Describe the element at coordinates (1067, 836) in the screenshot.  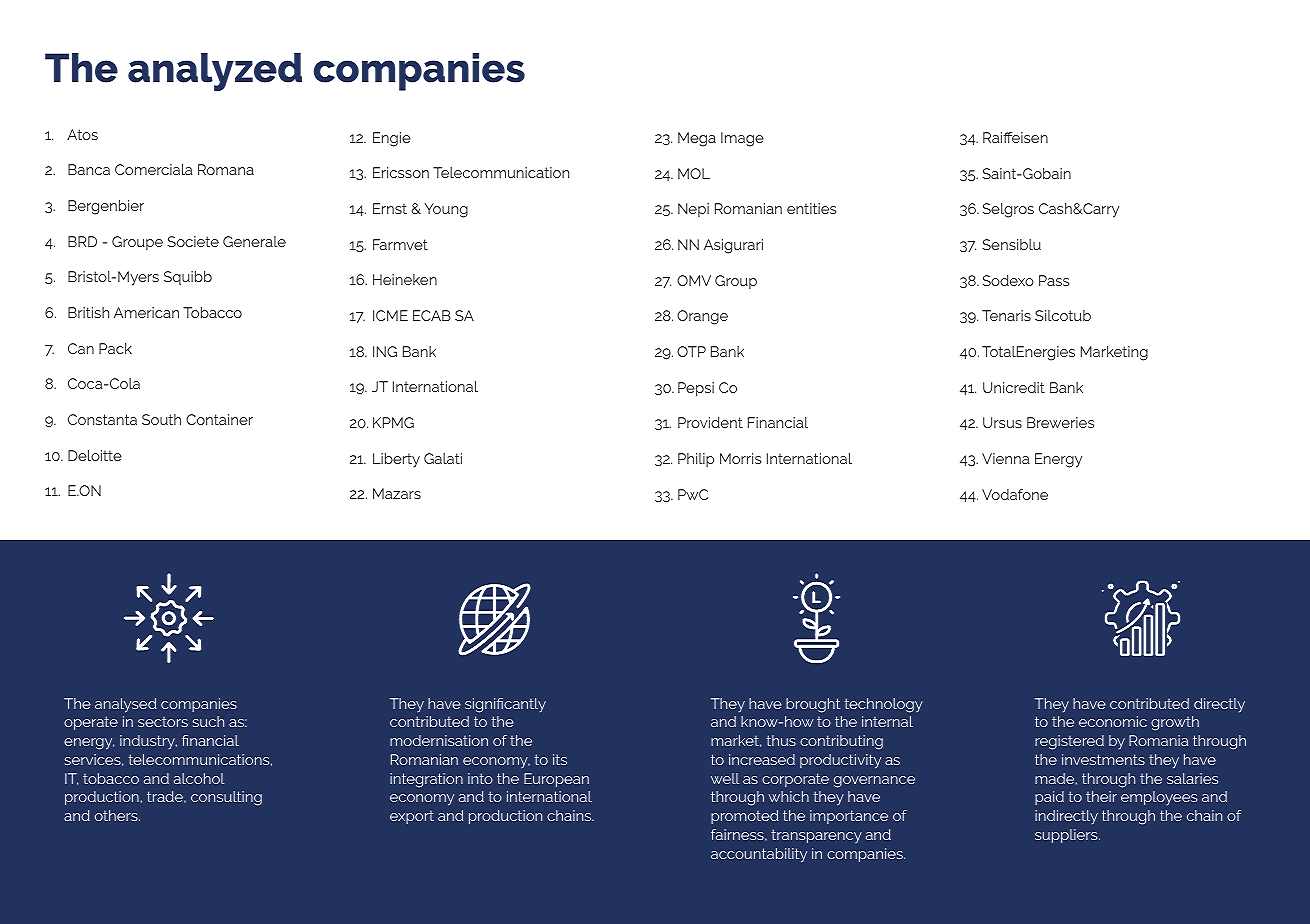
I see `suppliers` at that location.
